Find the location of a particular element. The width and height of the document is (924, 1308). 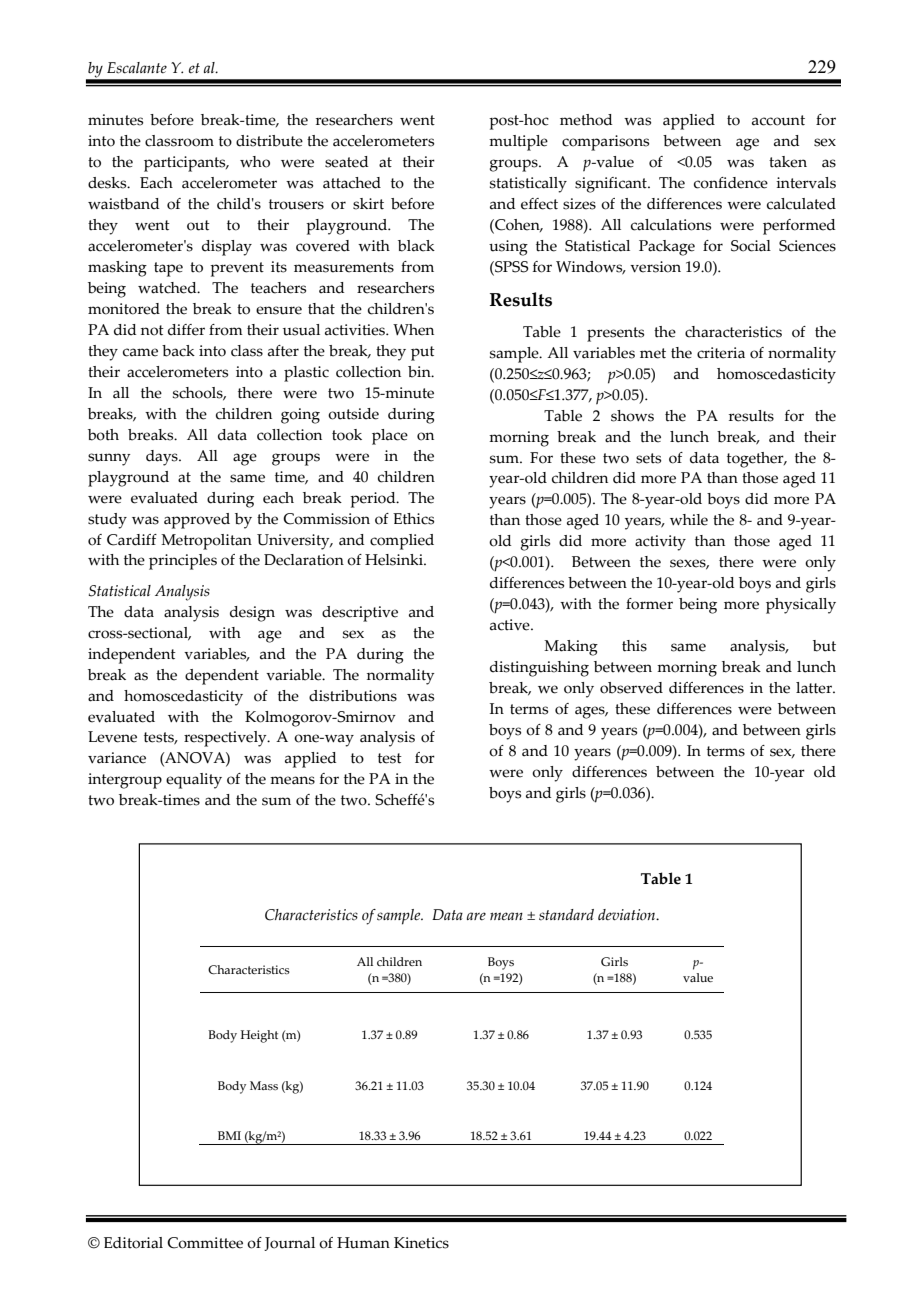

Height is located at coordinates (259, 1036).
